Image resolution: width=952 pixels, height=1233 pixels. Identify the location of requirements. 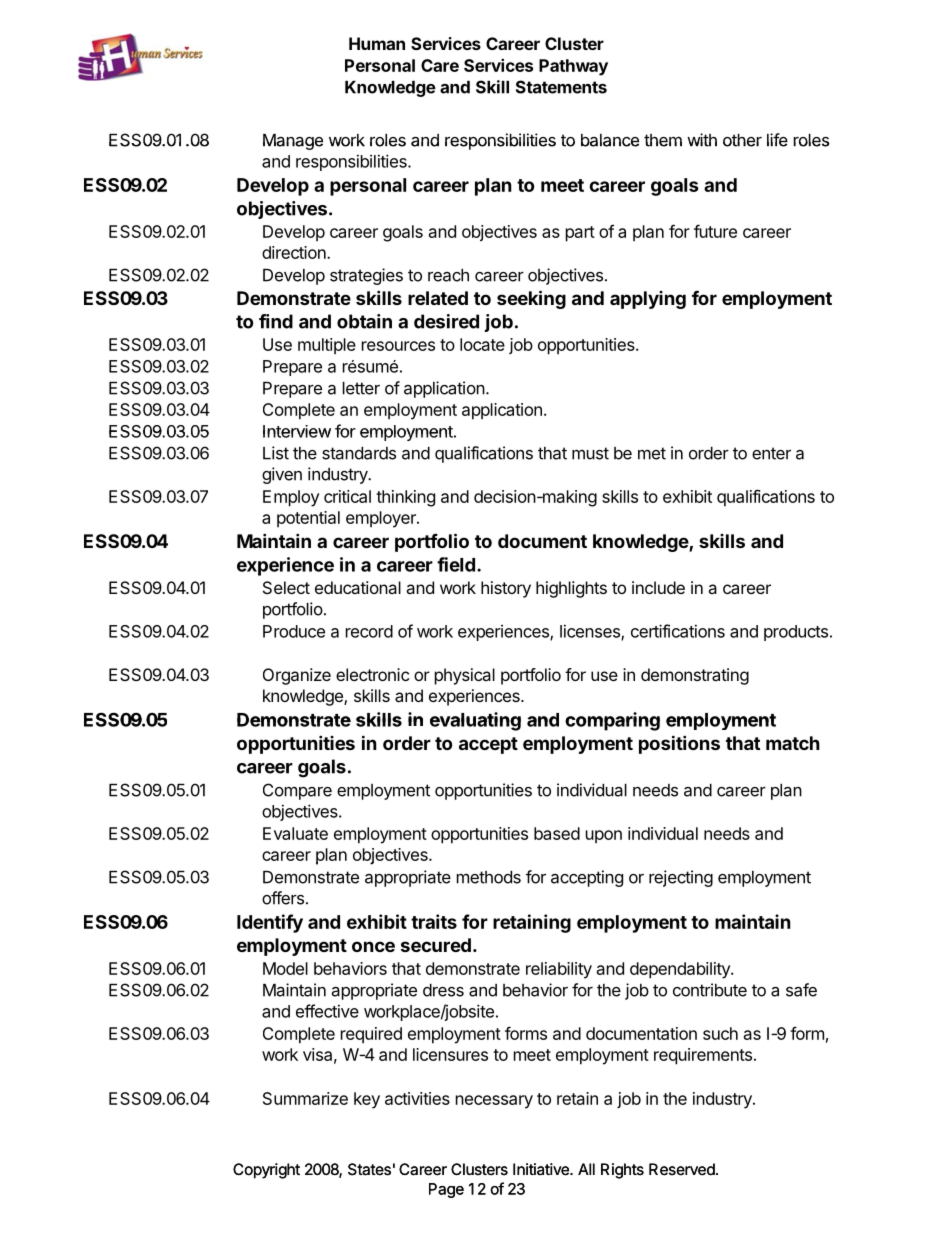
(703, 1056).
